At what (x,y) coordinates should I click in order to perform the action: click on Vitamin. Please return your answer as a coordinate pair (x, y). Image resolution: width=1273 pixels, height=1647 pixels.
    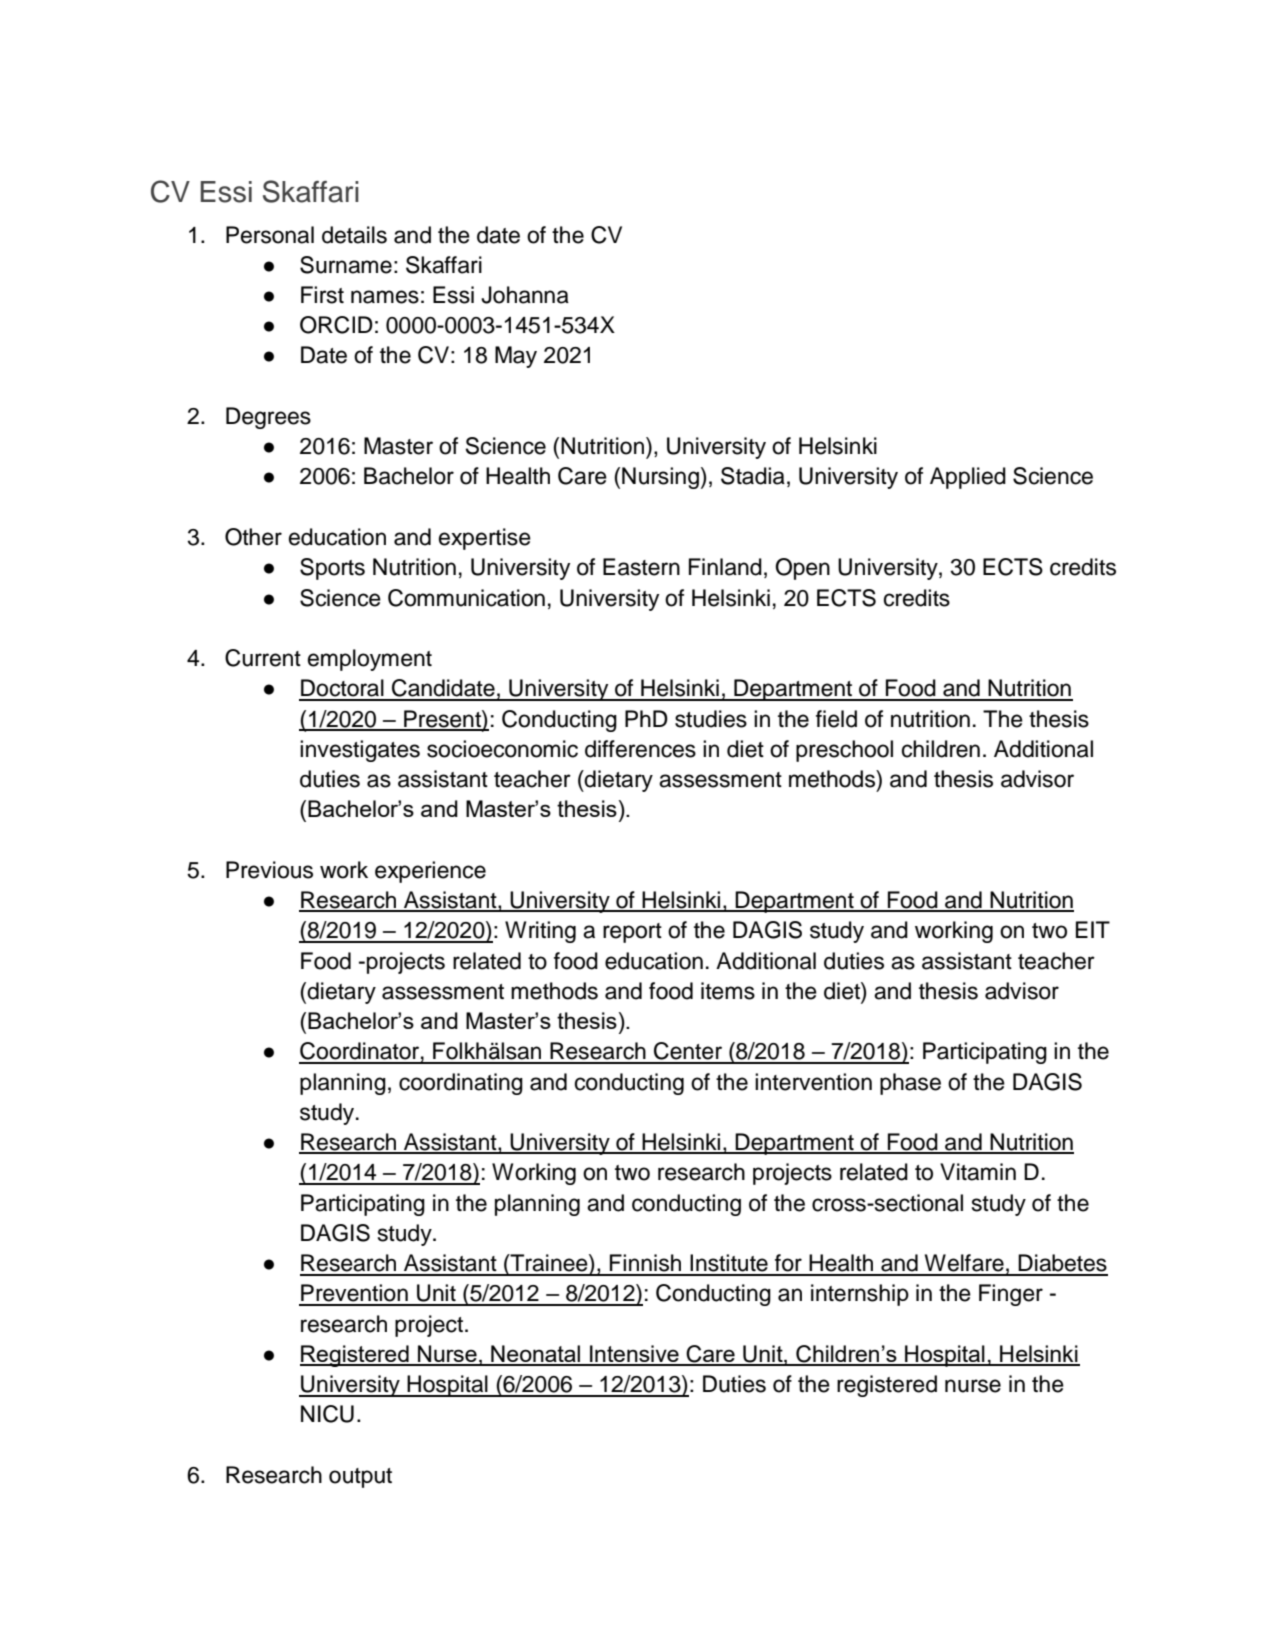
    Looking at the image, I should click on (978, 1172).
